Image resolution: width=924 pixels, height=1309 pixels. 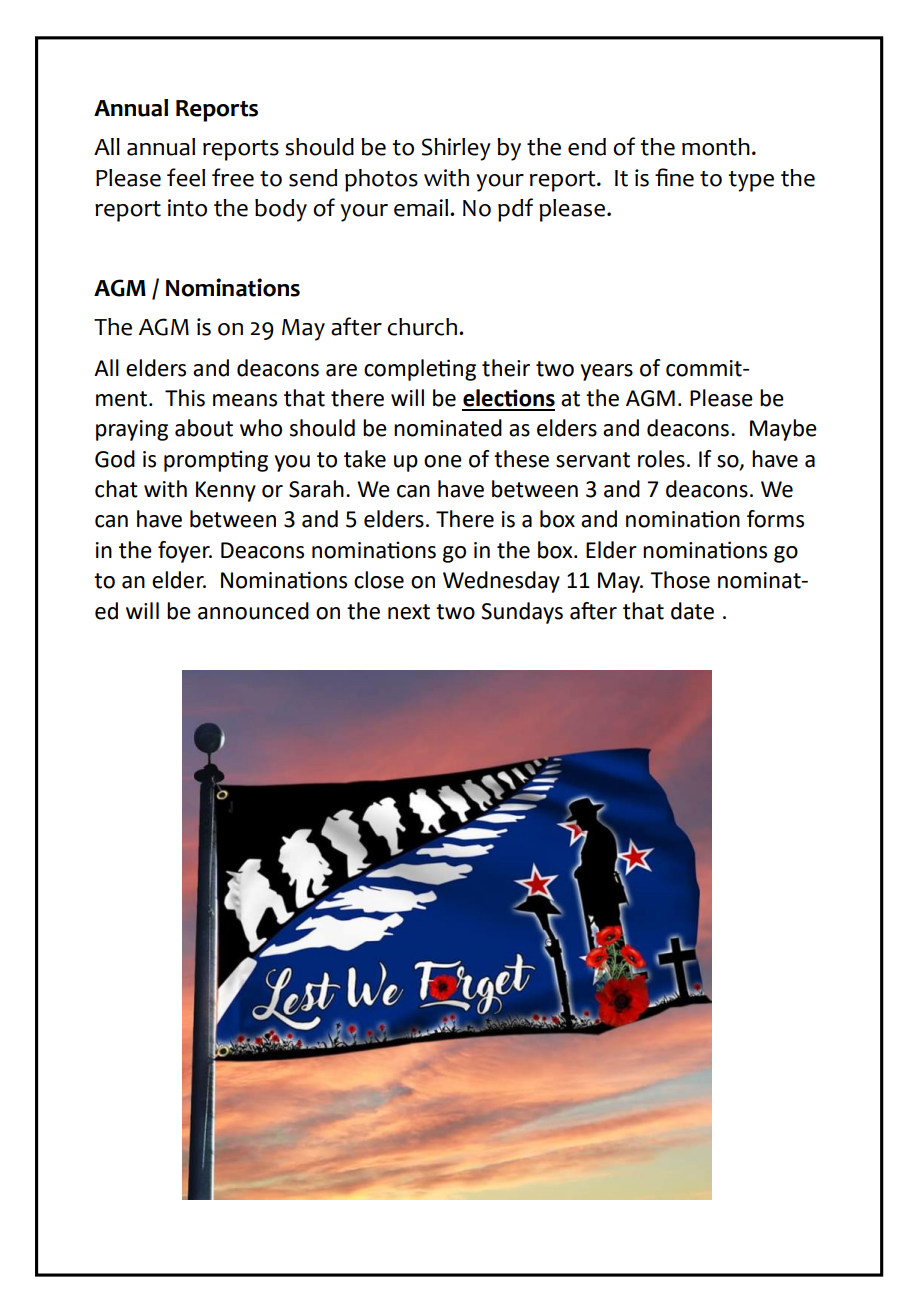 I want to click on means, so click(x=245, y=400).
